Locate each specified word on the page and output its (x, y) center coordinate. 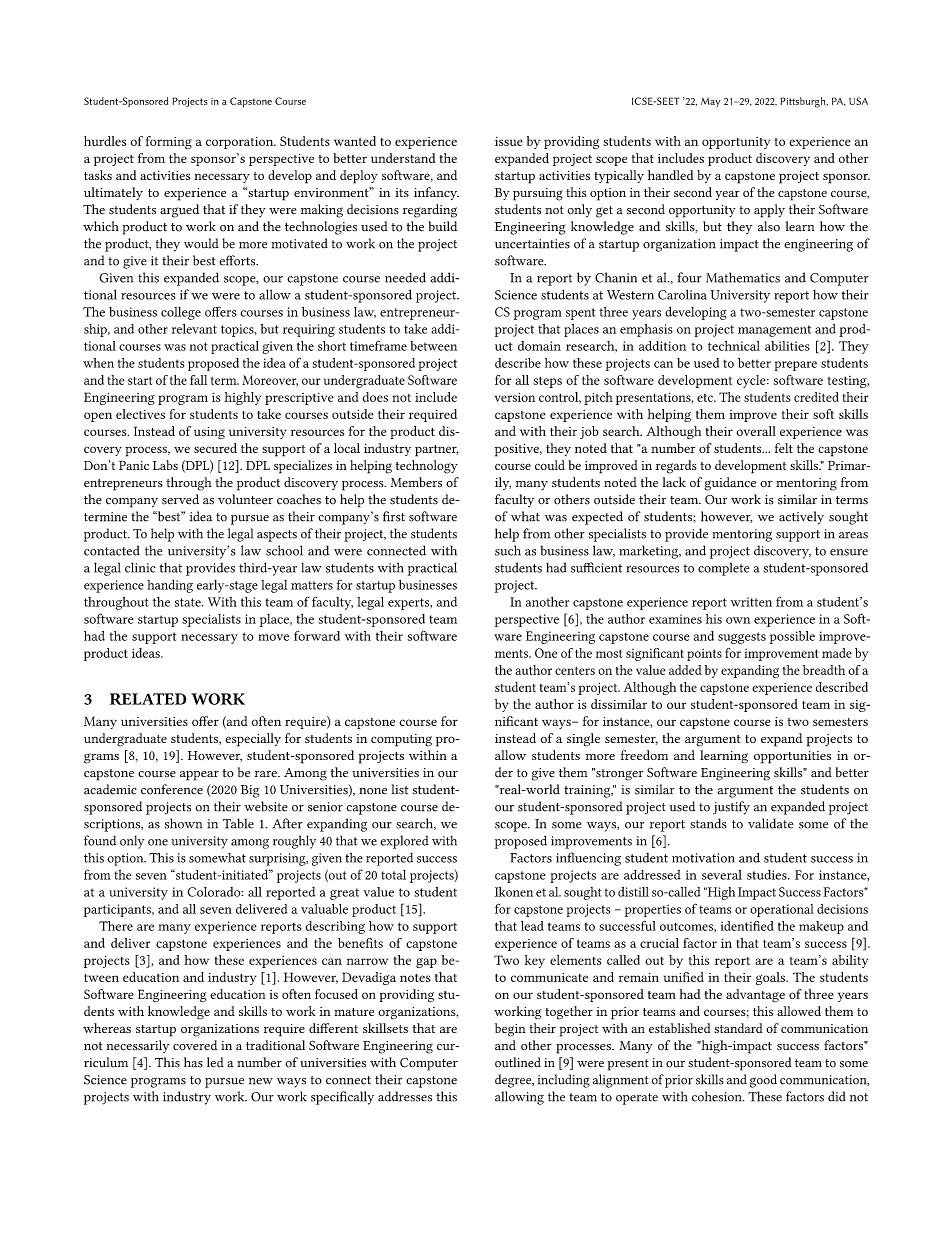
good (763, 1081)
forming (169, 142)
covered (195, 1045)
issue (509, 141)
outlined (518, 1062)
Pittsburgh (804, 102)
